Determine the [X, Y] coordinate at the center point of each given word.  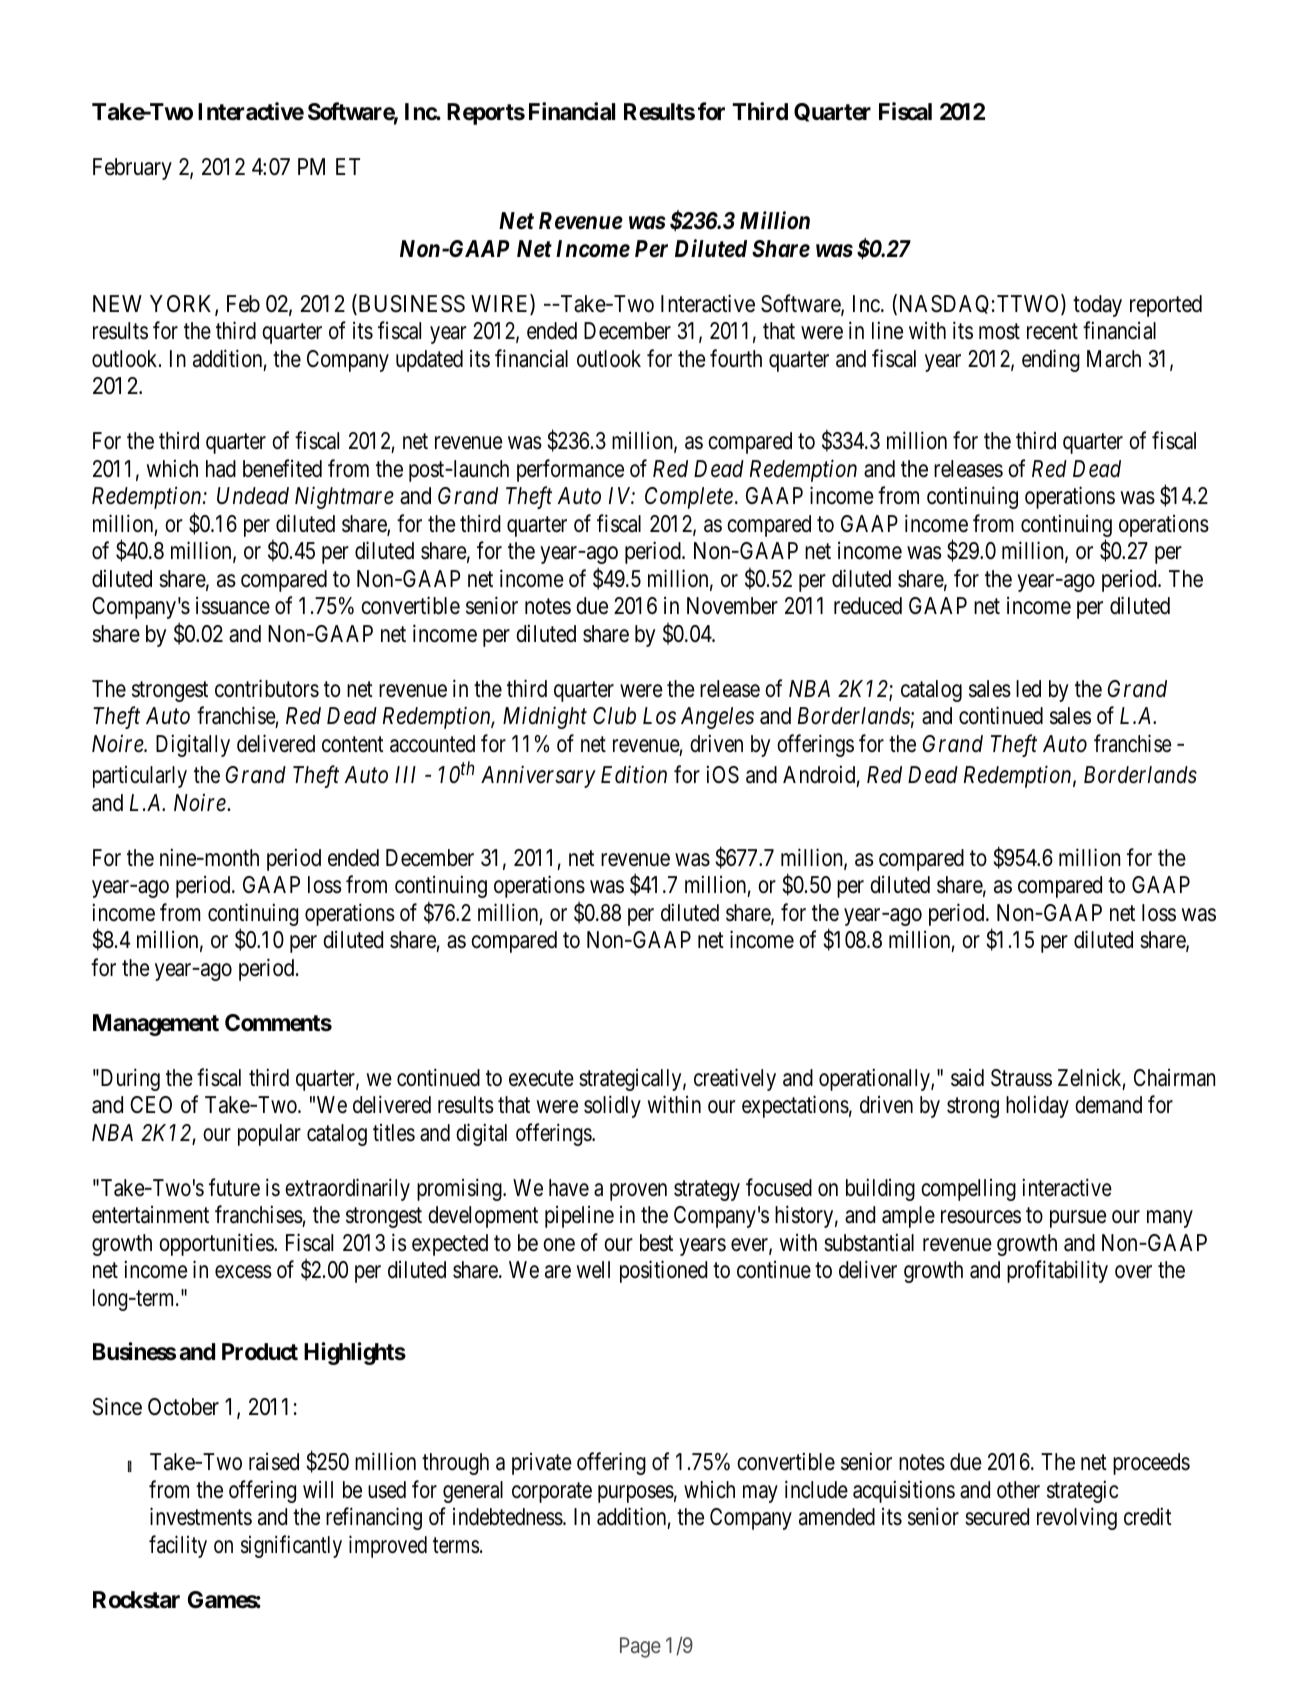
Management [156, 1025]
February [132, 169]
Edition [634, 775]
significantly [291, 1546]
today [1097, 306]
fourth [736, 358]
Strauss [1021, 1078]
